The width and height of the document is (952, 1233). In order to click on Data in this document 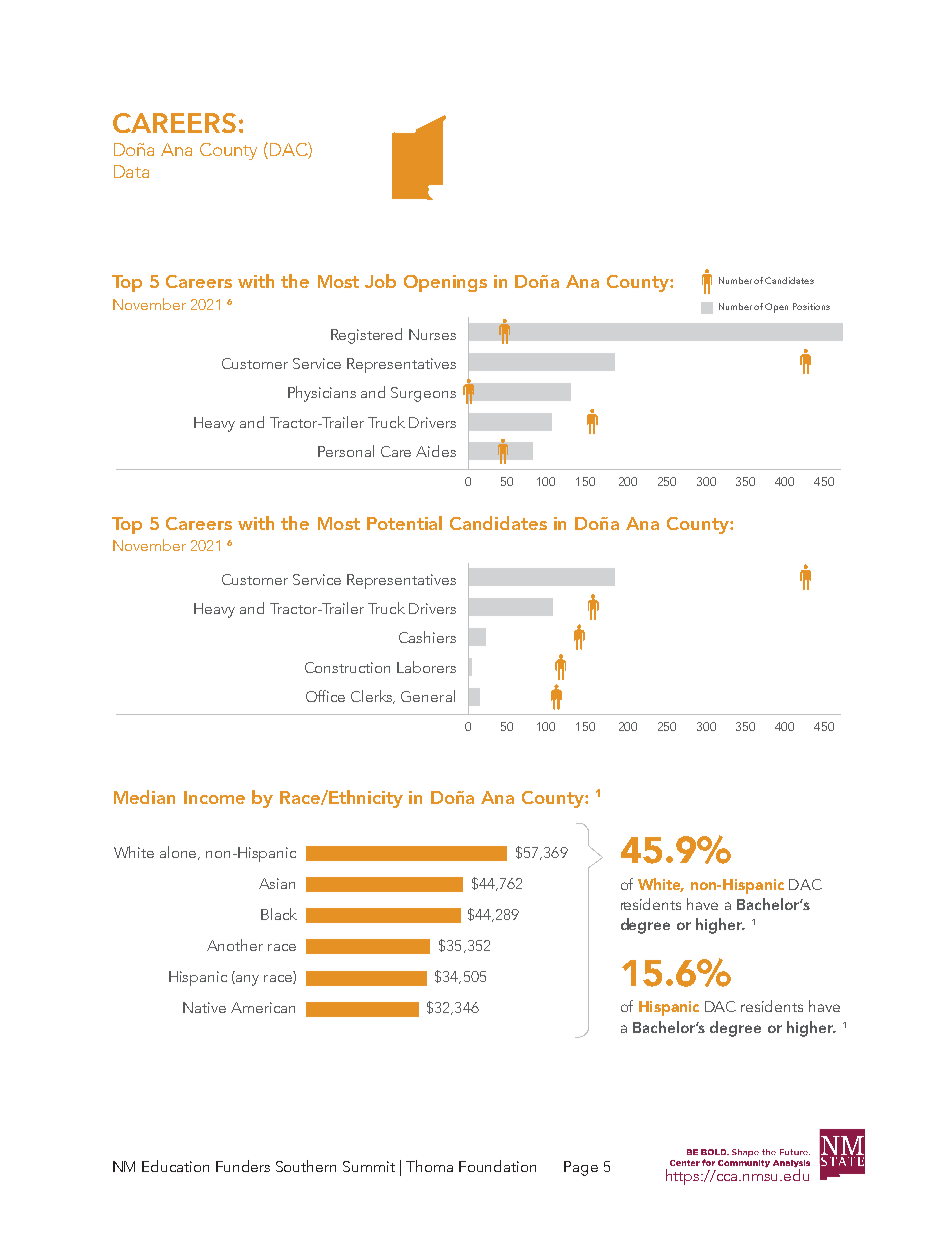, I will do `click(131, 171)`.
